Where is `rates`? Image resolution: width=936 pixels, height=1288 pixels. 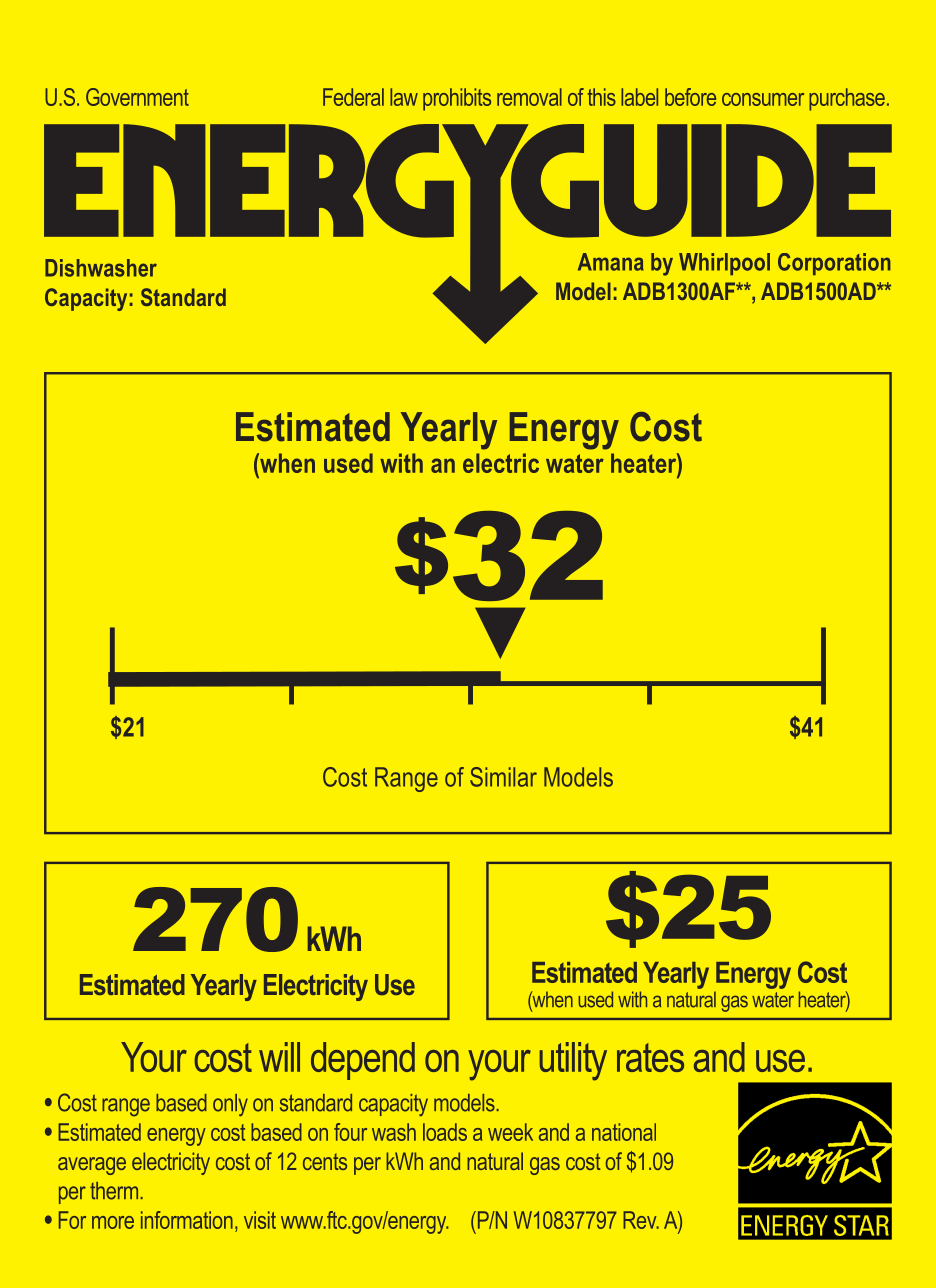
rates is located at coordinates (650, 1057).
